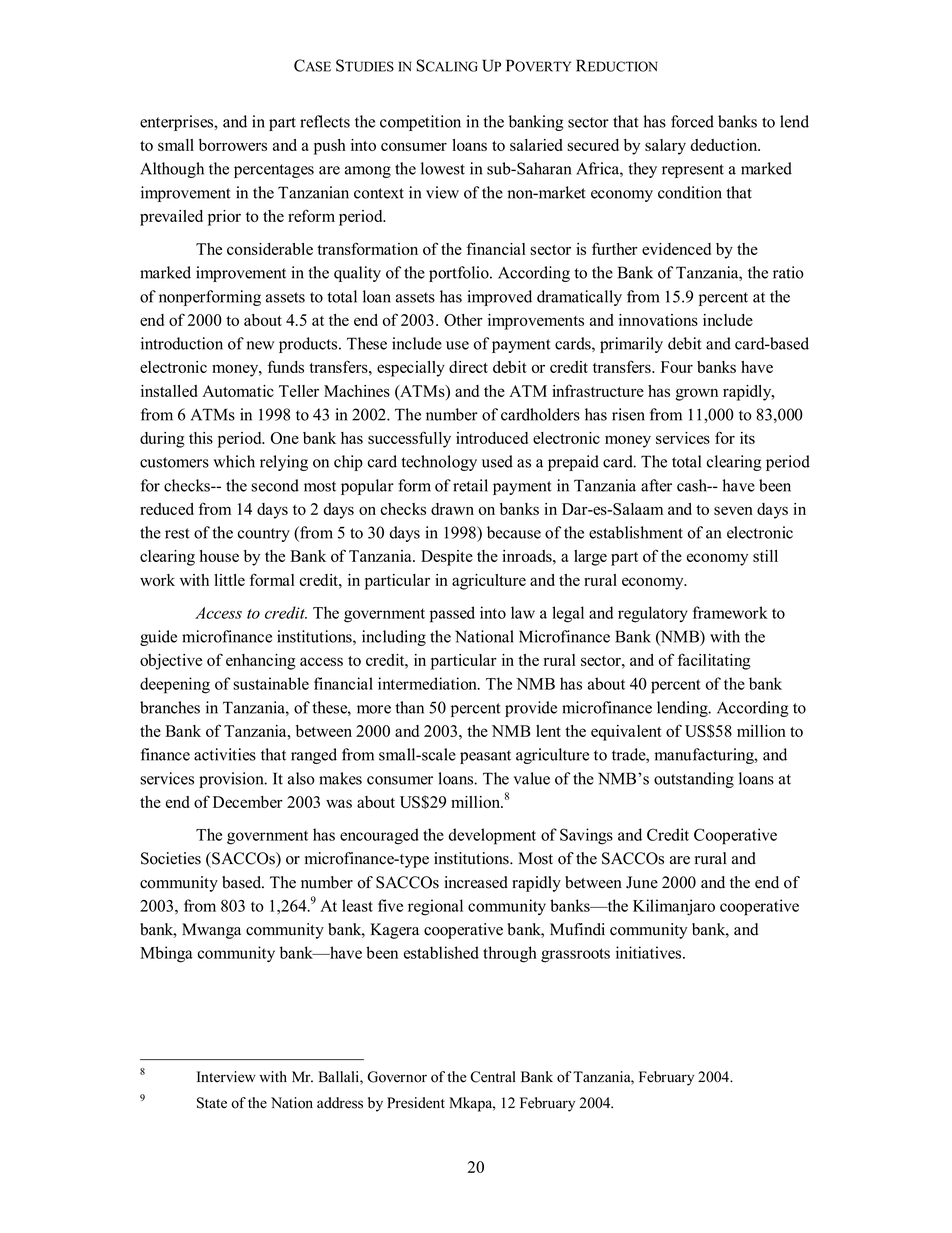  Describe the element at coordinates (233, 145) in the screenshot. I see `borrowers` at that location.
